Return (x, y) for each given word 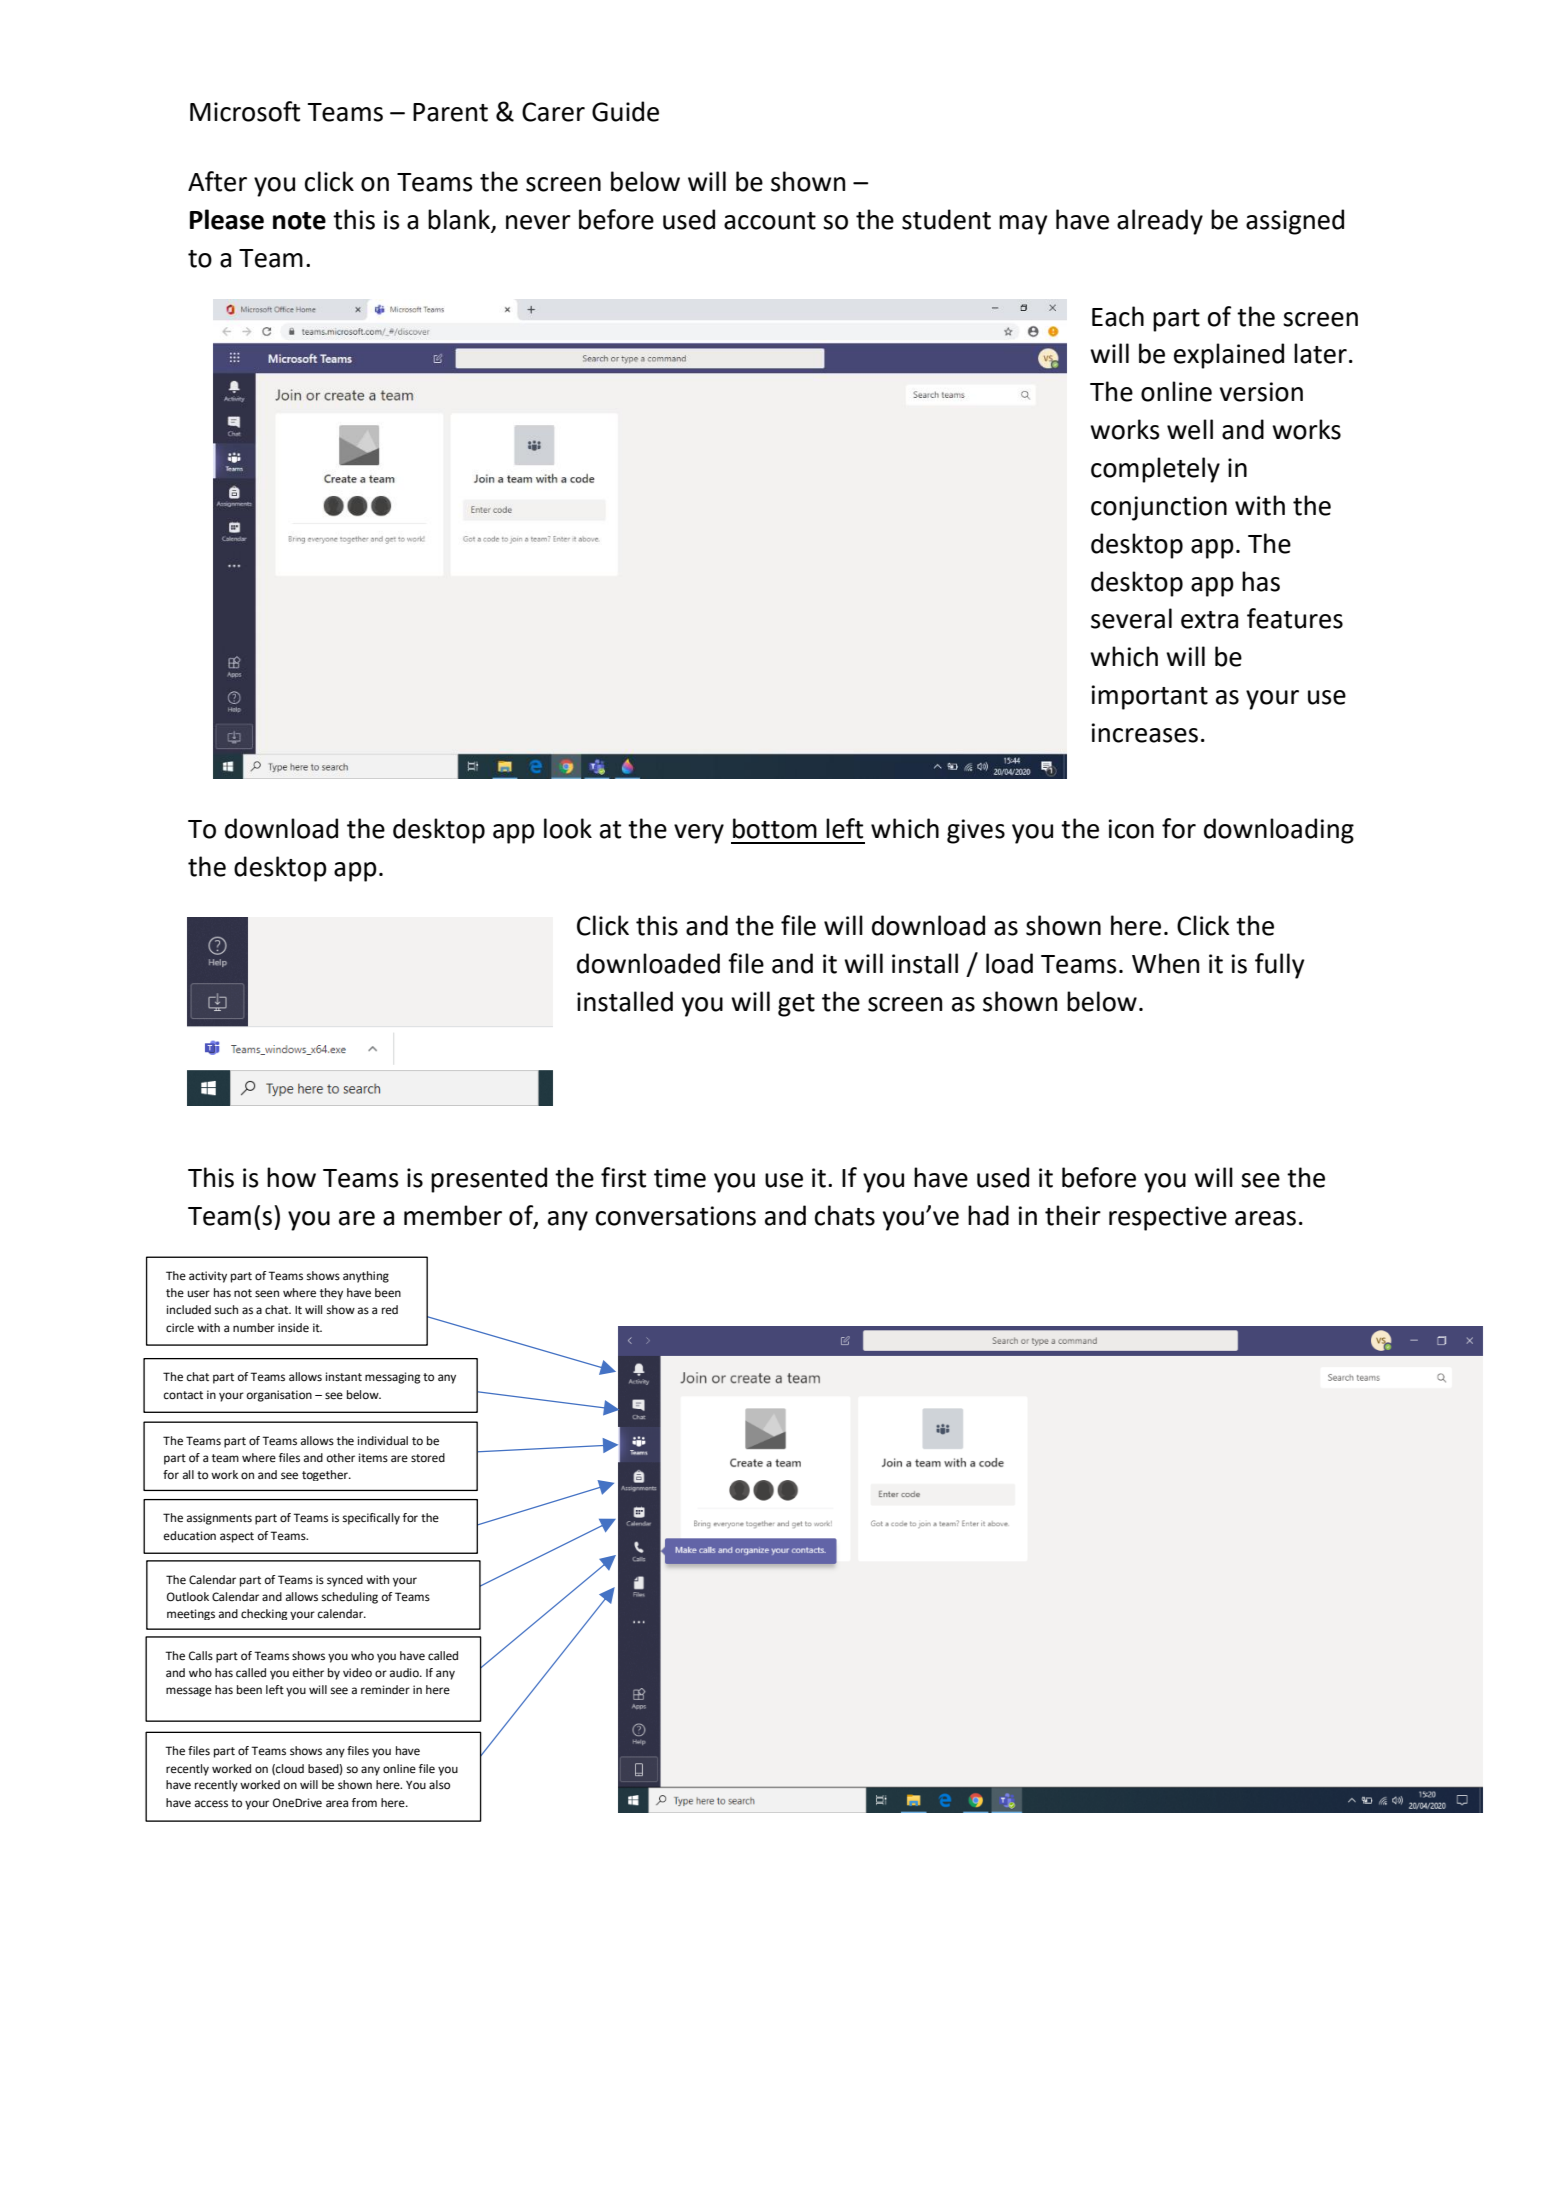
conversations (676, 1216)
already (1160, 222)
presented (489, 1180)
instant (344, 1376)
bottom (775, 828)
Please (227, 219)
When (1165, 963)
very (699, 834)
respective (1168, 1218)
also (439, 1784)
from (364, 1802)
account (770, 221)
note (299, 221)
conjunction (1159, 508)
